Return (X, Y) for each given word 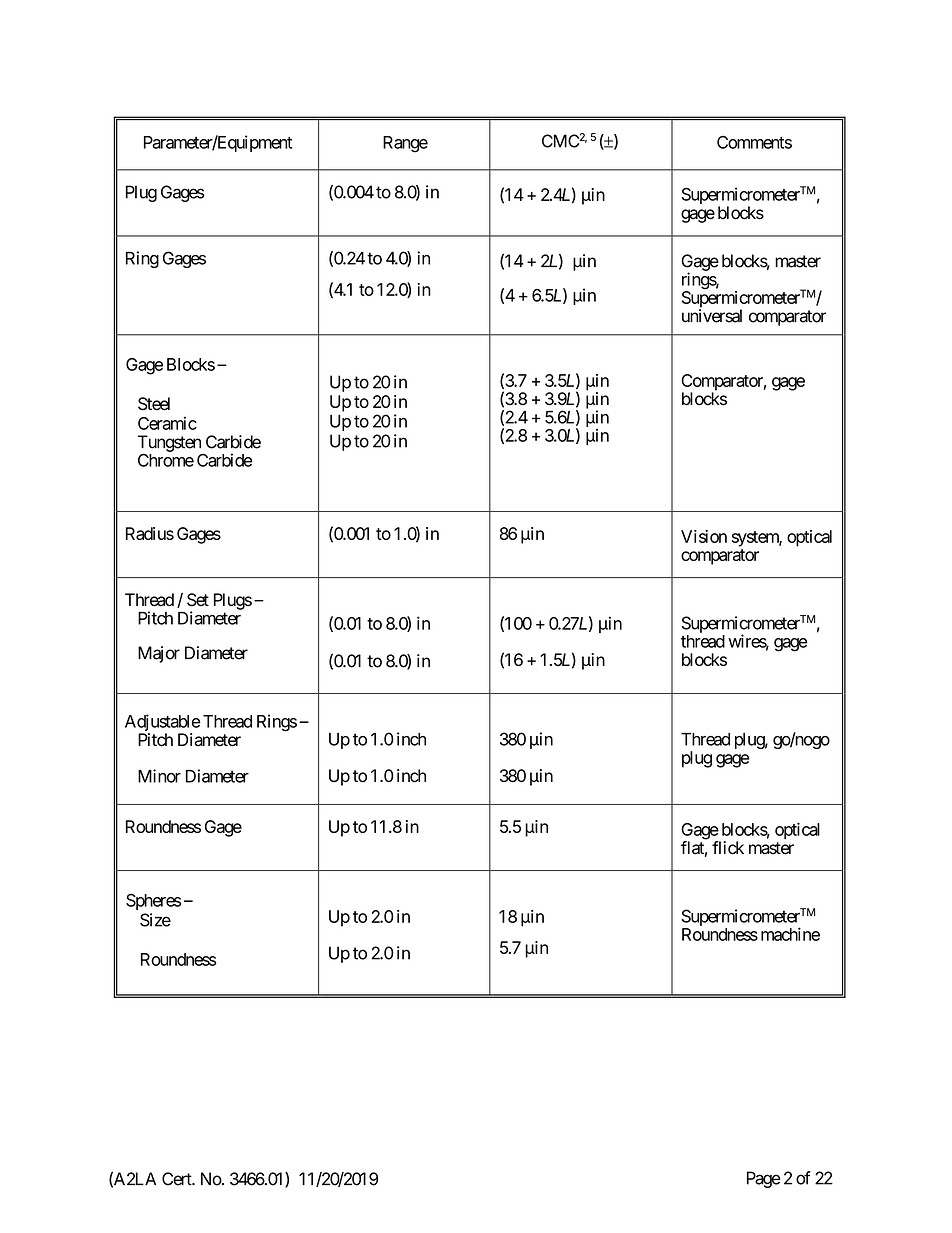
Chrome (166, 460)
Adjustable (163, 724)
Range (405, 144)
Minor (159, 776)
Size (155, 920)
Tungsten (169, 443)
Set (198, 600)
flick (728, 848)
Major (159, 654)
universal (712, 316)
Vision (704, 536)
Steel (154, 404)
